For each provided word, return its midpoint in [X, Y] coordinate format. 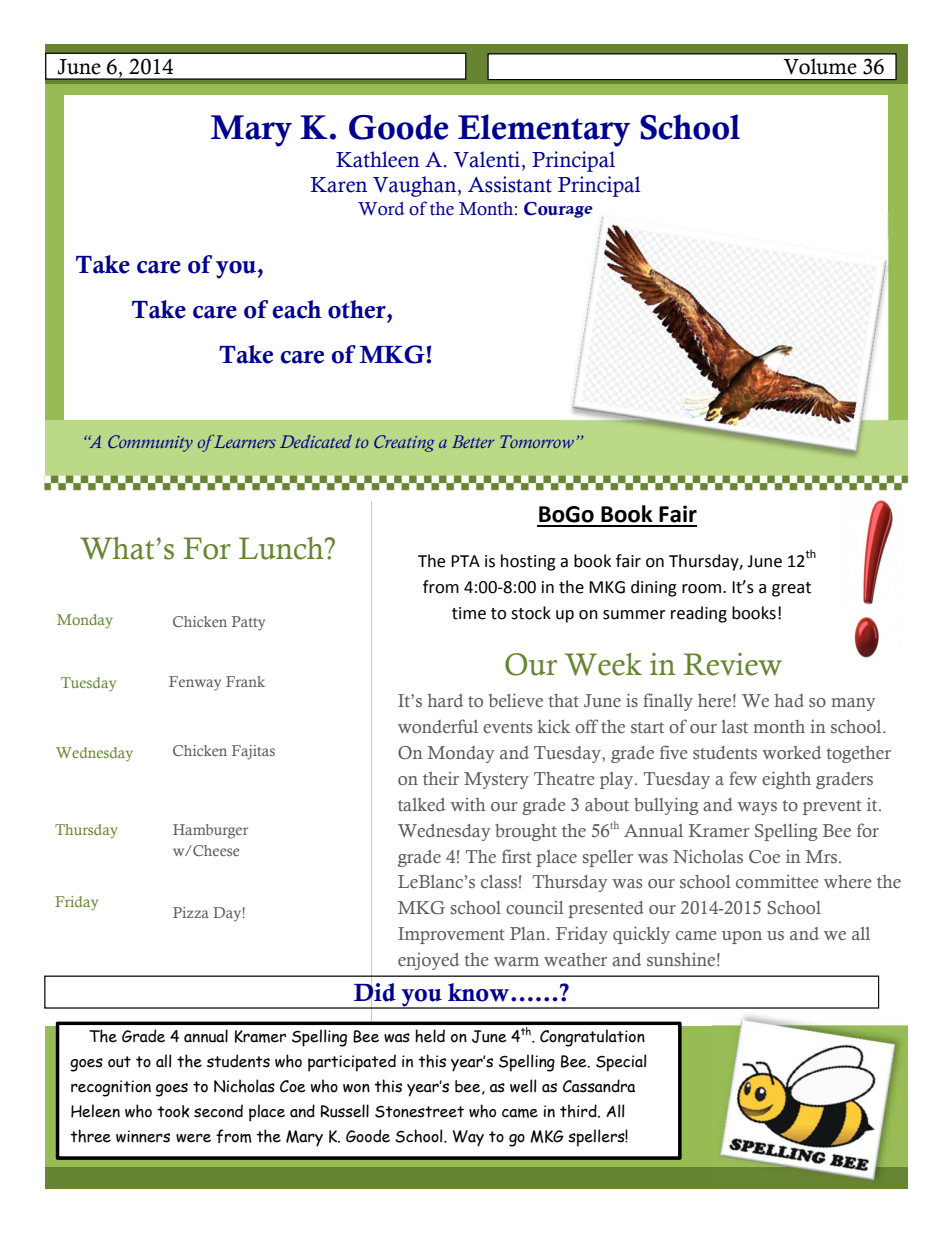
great [791, 589]
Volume [820, 66]
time [469, 613]
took [173, 1111]
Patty [248, 623]
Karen [338, 185]
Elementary [544, 130]
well [523, 1086]
